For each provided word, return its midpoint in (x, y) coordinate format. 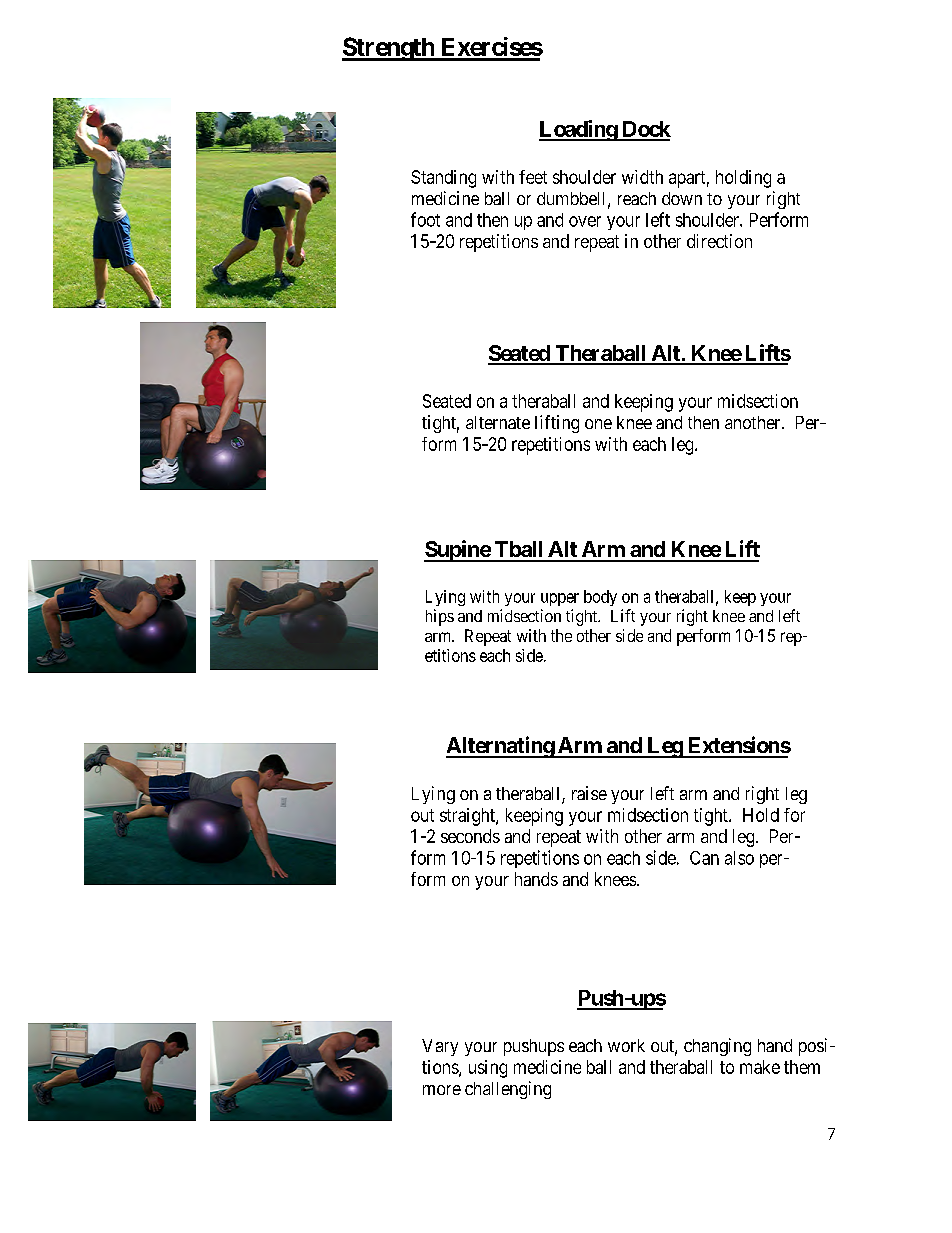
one (598, 424)
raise (589, 793)
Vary (440, 1047)
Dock (645, 130)
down (682, 198)
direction (719, 241)
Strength (389, 49)
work (626, 1045)
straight (468, 817)
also (739, 858)
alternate (498, 422)
